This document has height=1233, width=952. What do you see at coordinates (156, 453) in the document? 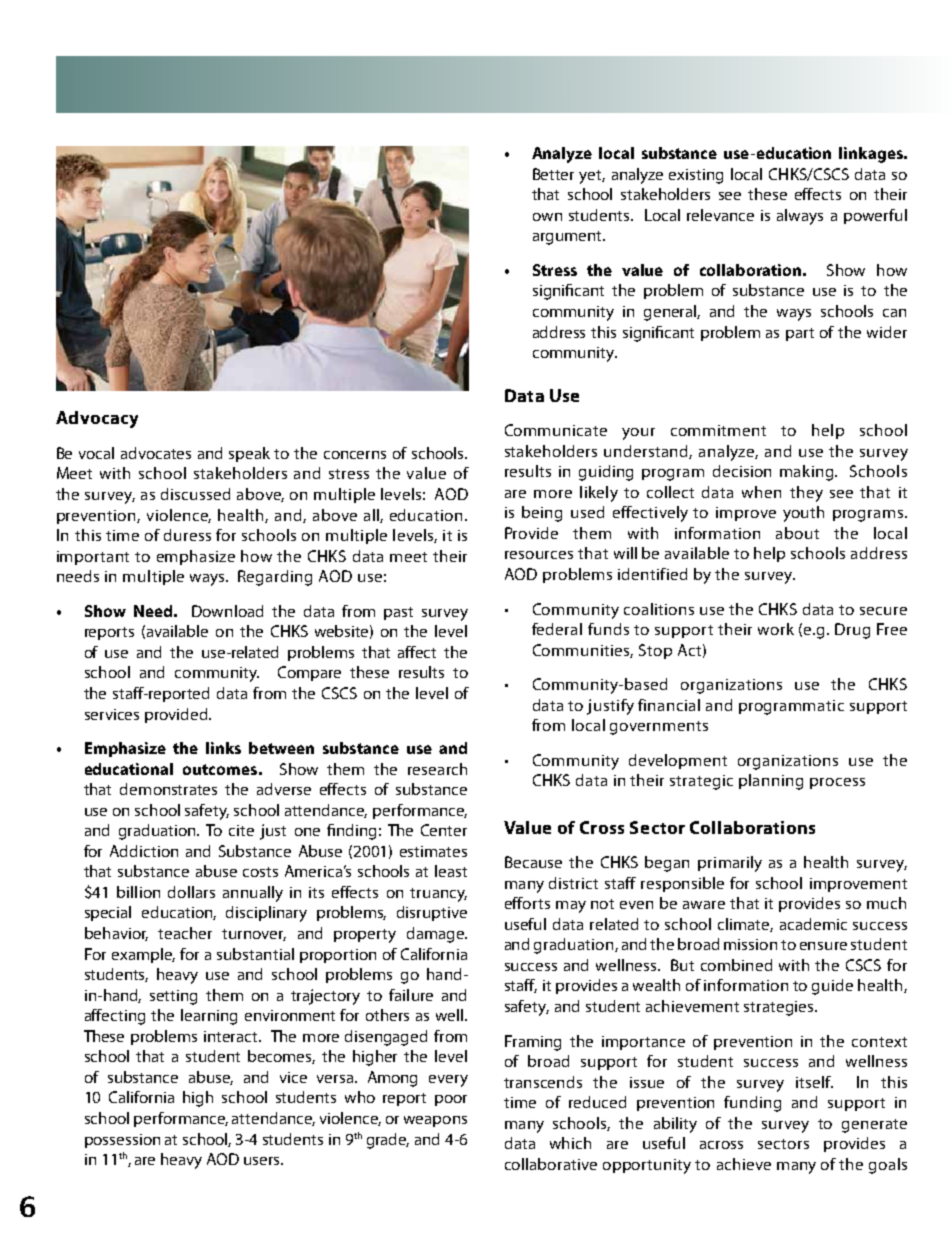
I see `advocates` at bounding box center [156, 453].
